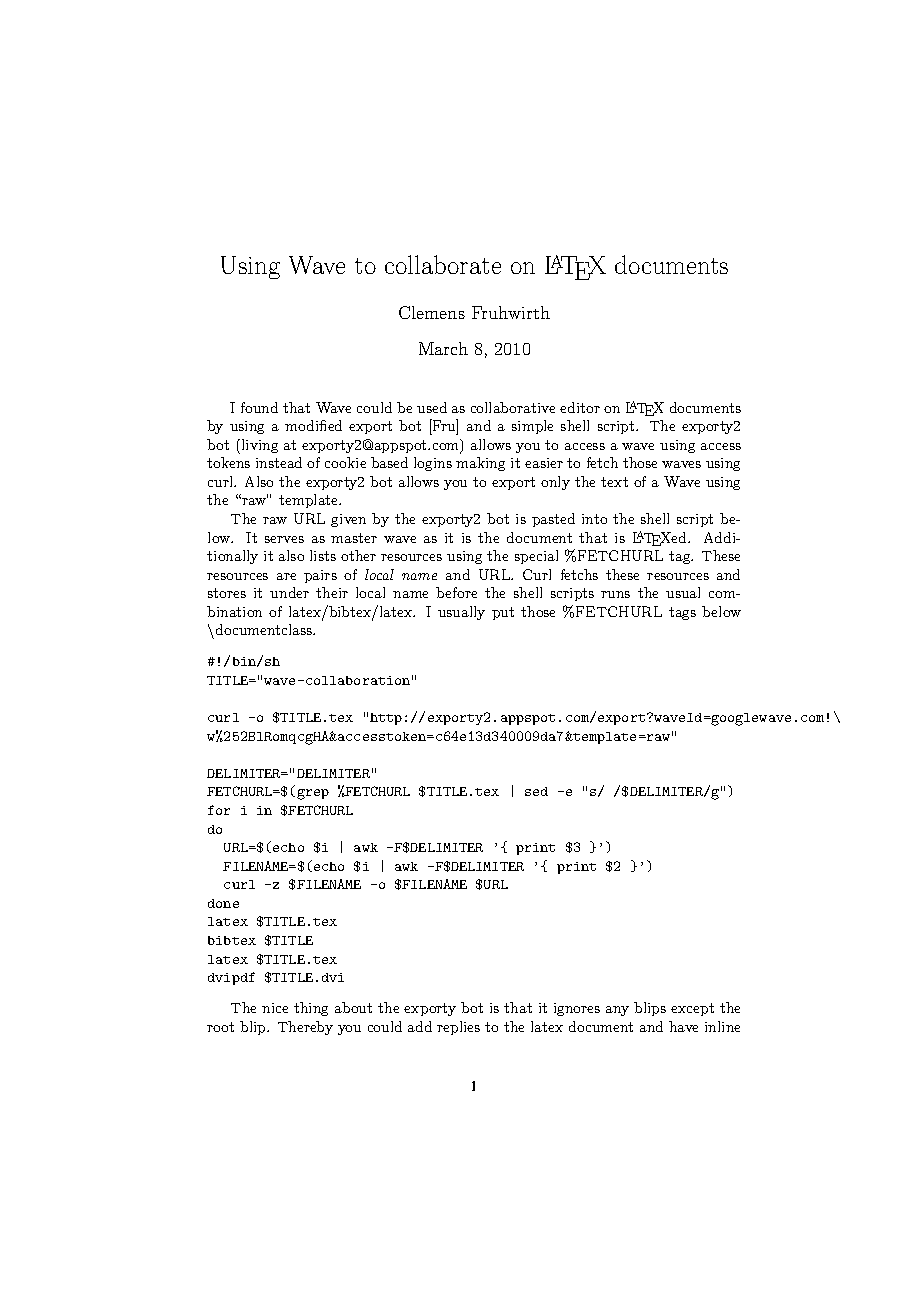 The image size is (924, 1308). I want to click on special, so click(536, 557).
